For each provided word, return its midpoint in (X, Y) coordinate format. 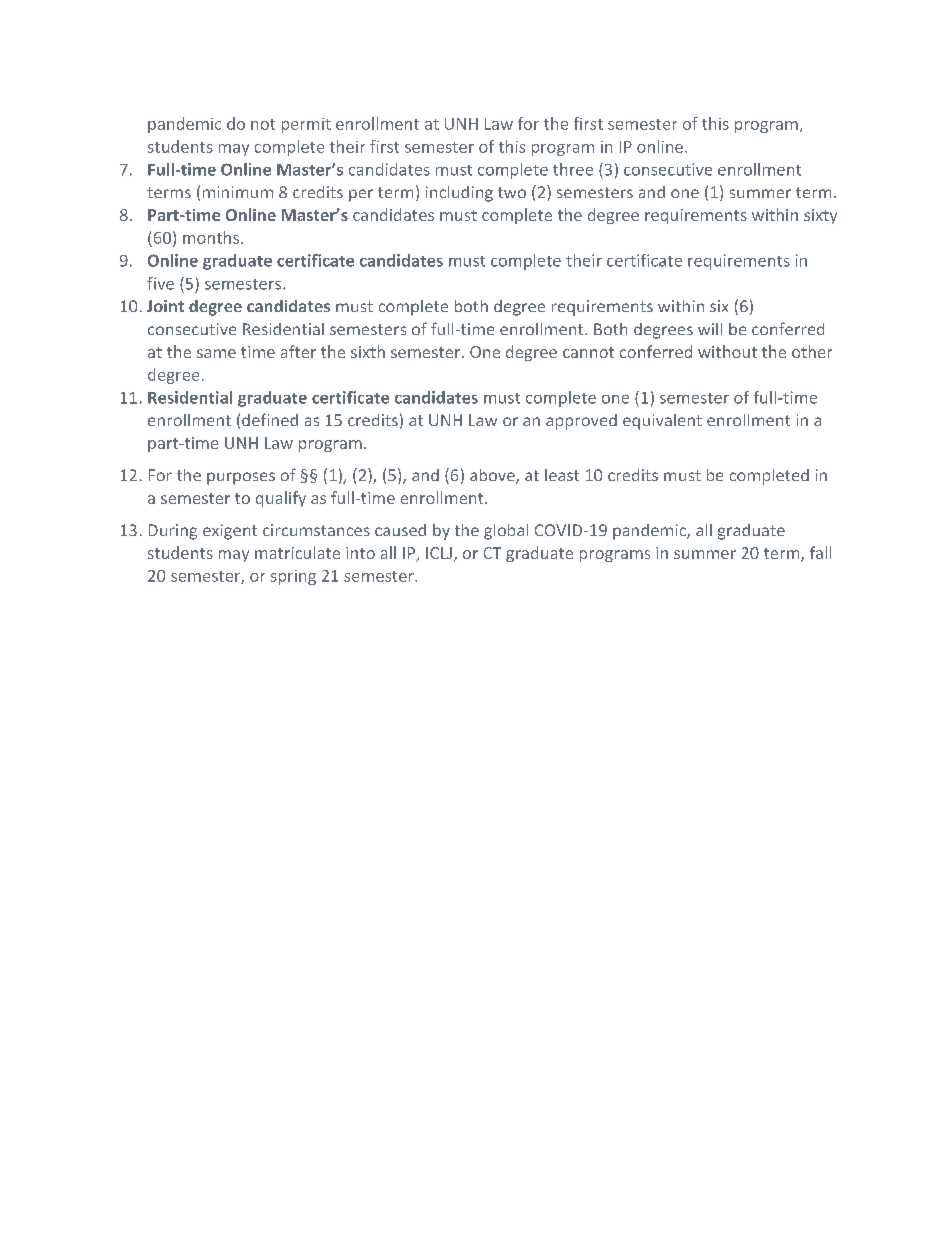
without (727, 351)
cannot (588, 352)
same (216, 353)
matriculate (297, 552)
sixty (820, 216)
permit (306, 125)
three (573, 169)
